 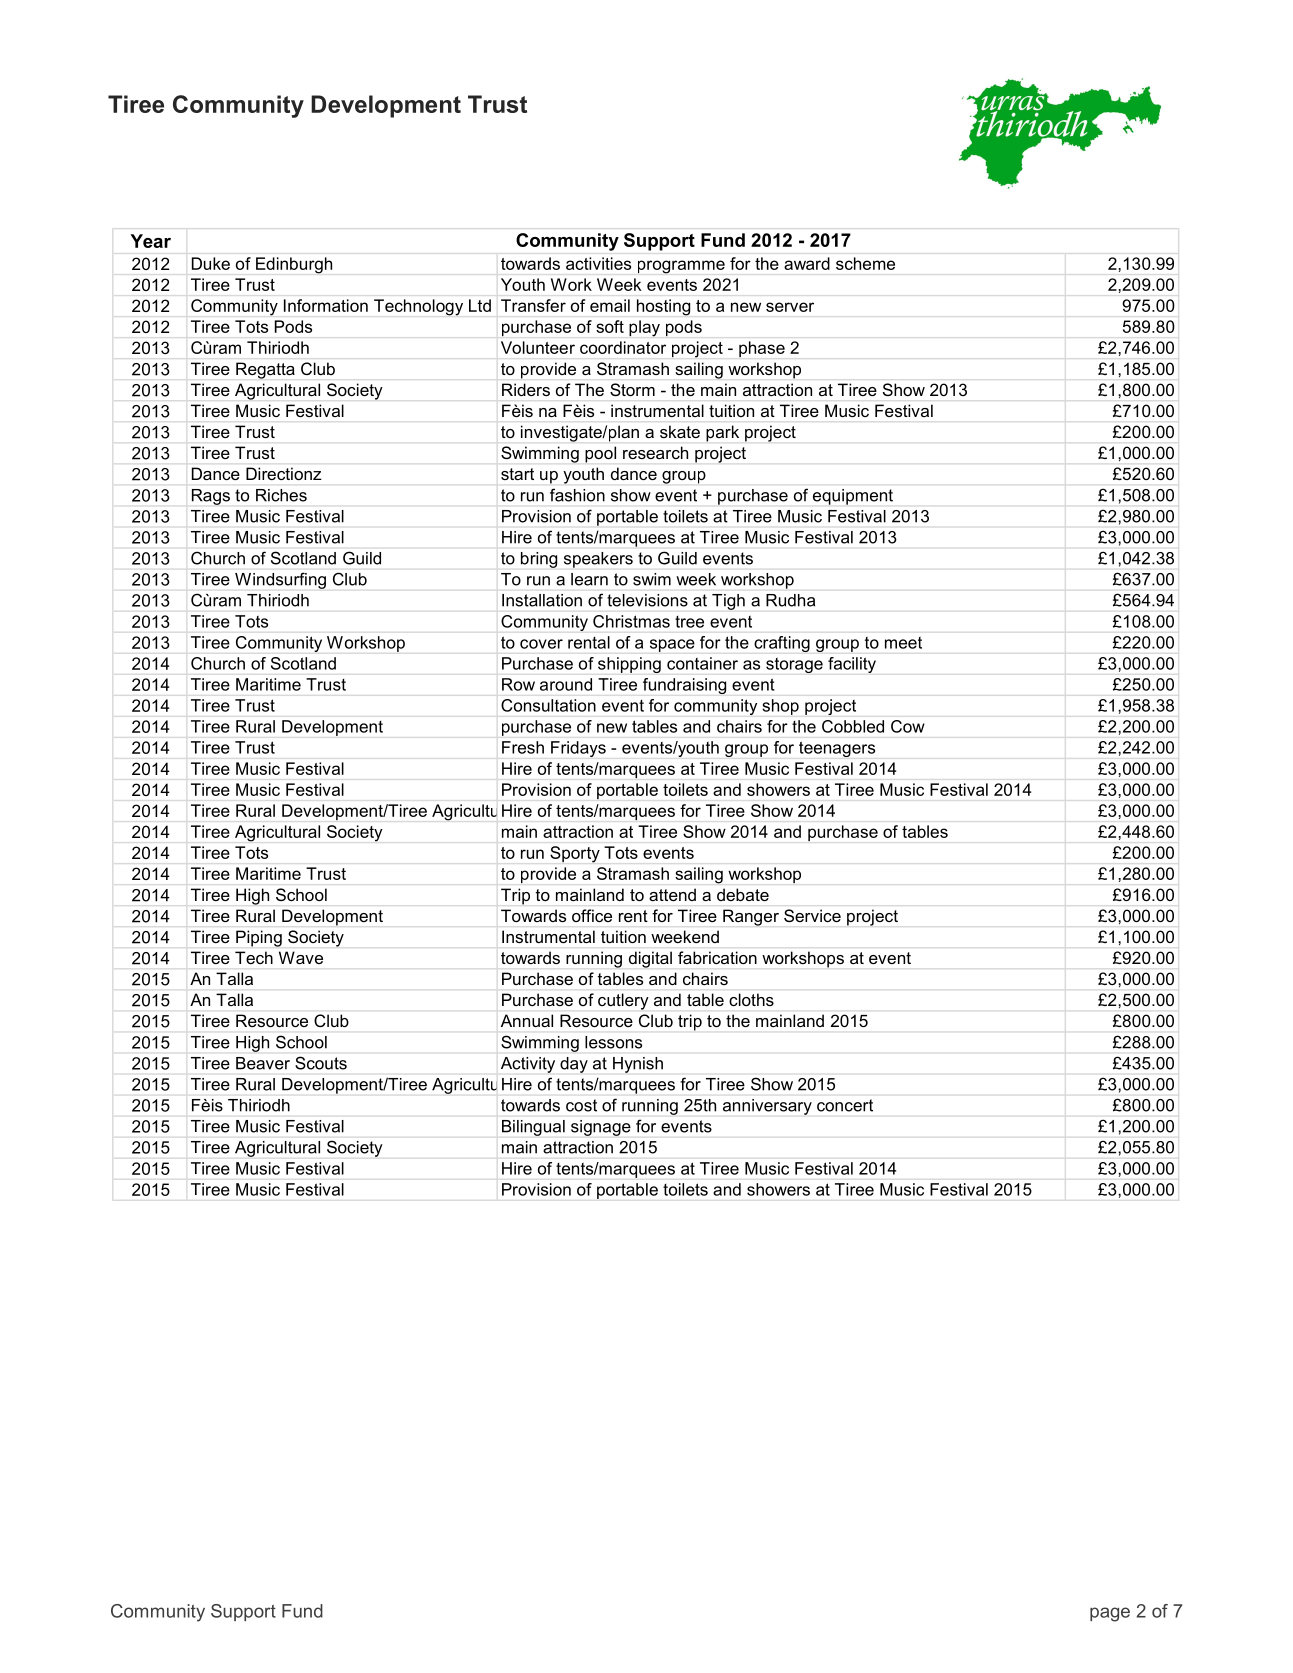 What do you see at coordinates (294, 265) in the image?
I see `Edinburgh` at bounding box center [294, 265].
